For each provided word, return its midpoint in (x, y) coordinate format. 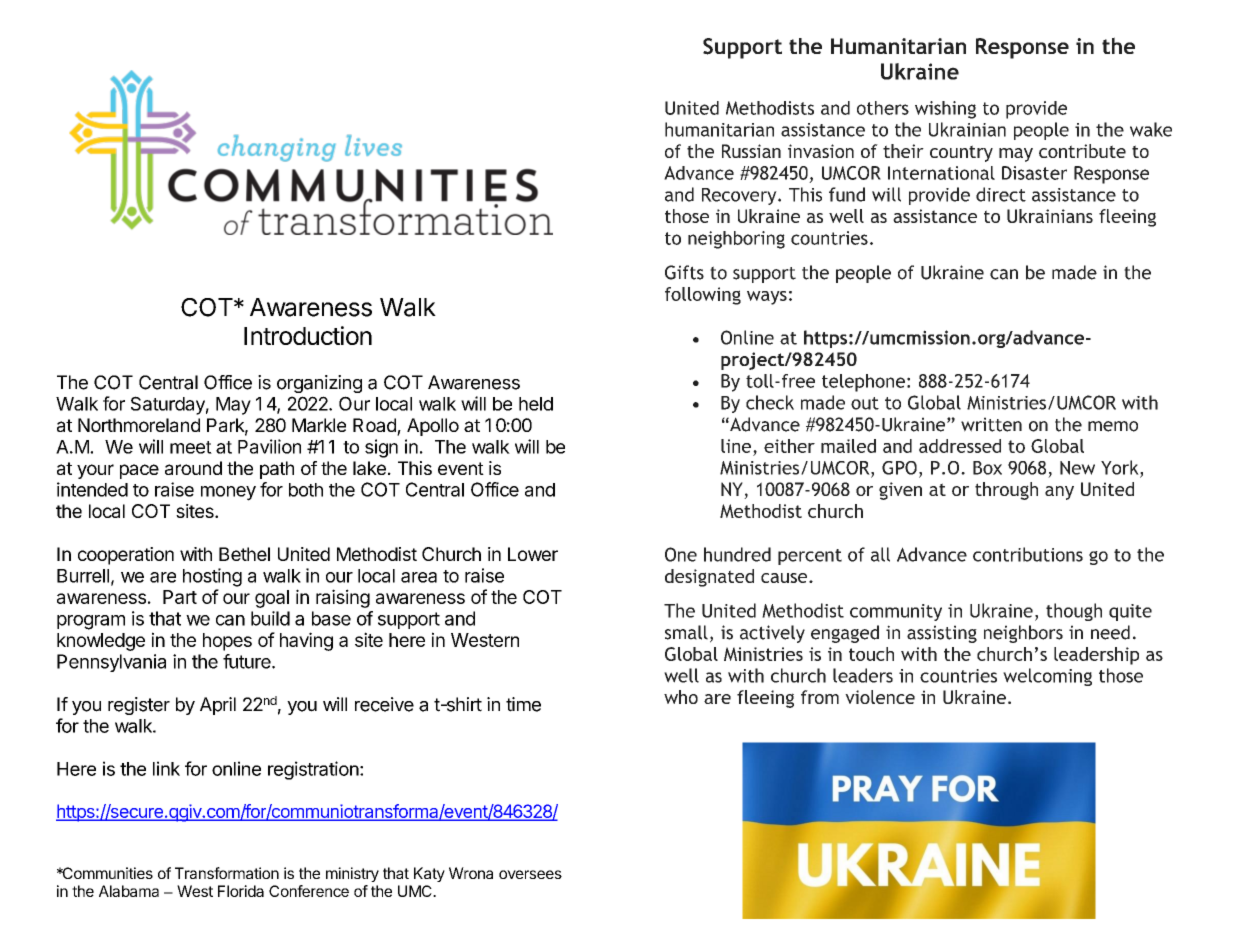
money (228, 493)
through (1006, 491)
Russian (751, 151)
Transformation (227, 873)
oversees (530, 874)
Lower (533, 554)
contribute (1082, 151)
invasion (821, 151)
